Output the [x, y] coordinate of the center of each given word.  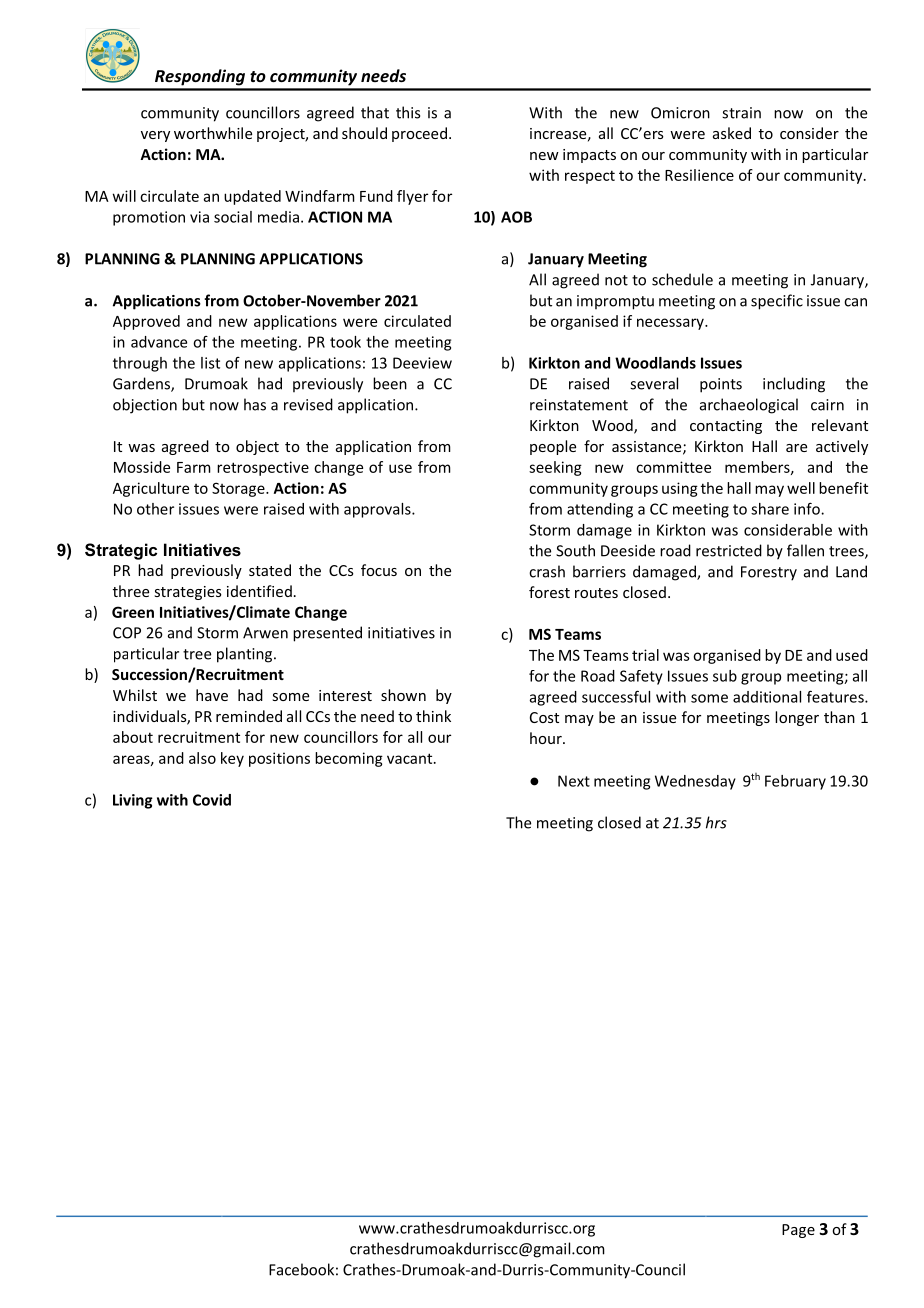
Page [798, 1231]
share [770, 509]
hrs [716, 822]
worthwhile [213, 133]
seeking [555, 468]
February [795, 782]
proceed [419, 134]
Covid [212, 800]
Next [574, 781]
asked [732, 133]
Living [133, 801]
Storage [239, 489]
